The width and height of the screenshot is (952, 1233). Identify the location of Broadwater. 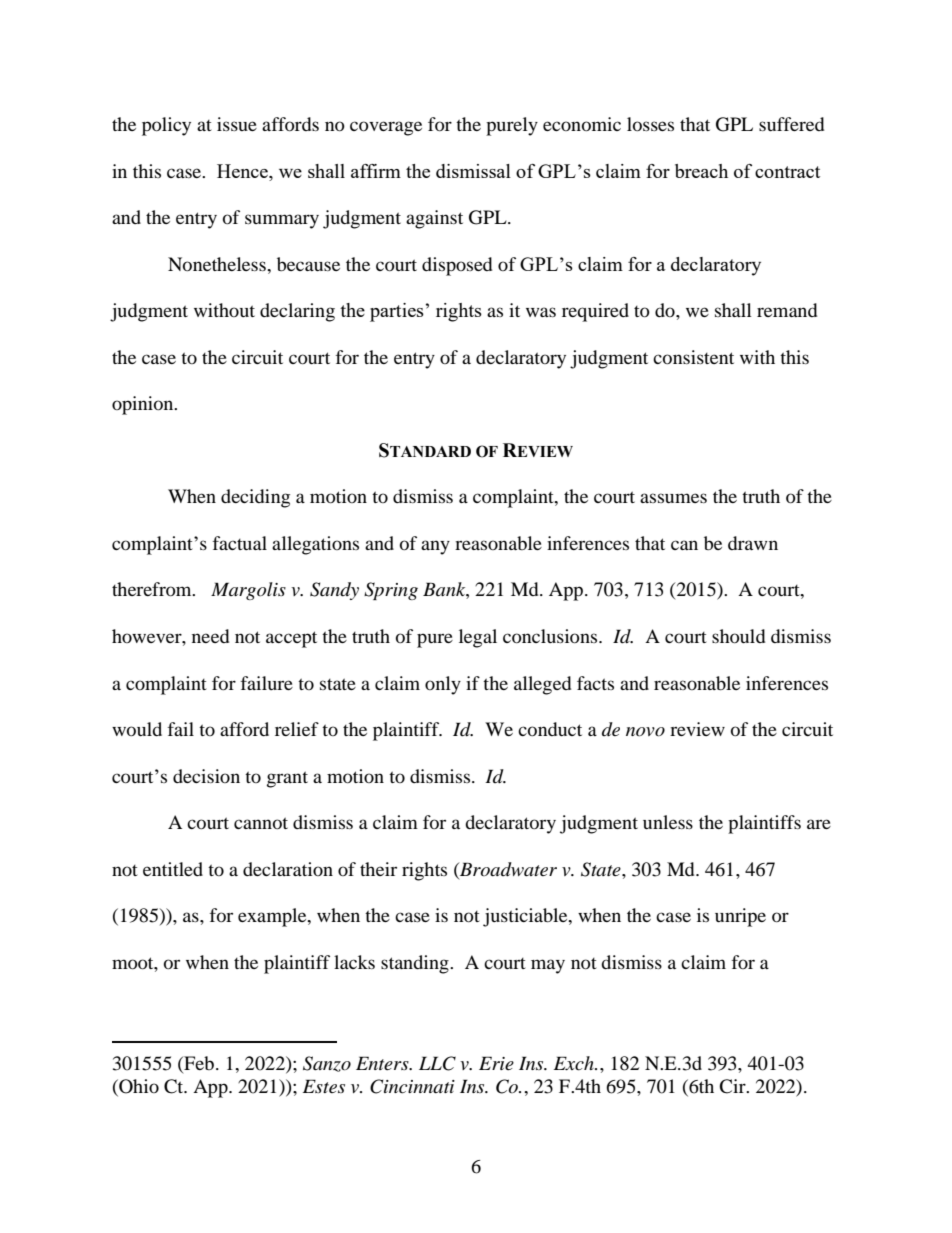
(507, 870).
